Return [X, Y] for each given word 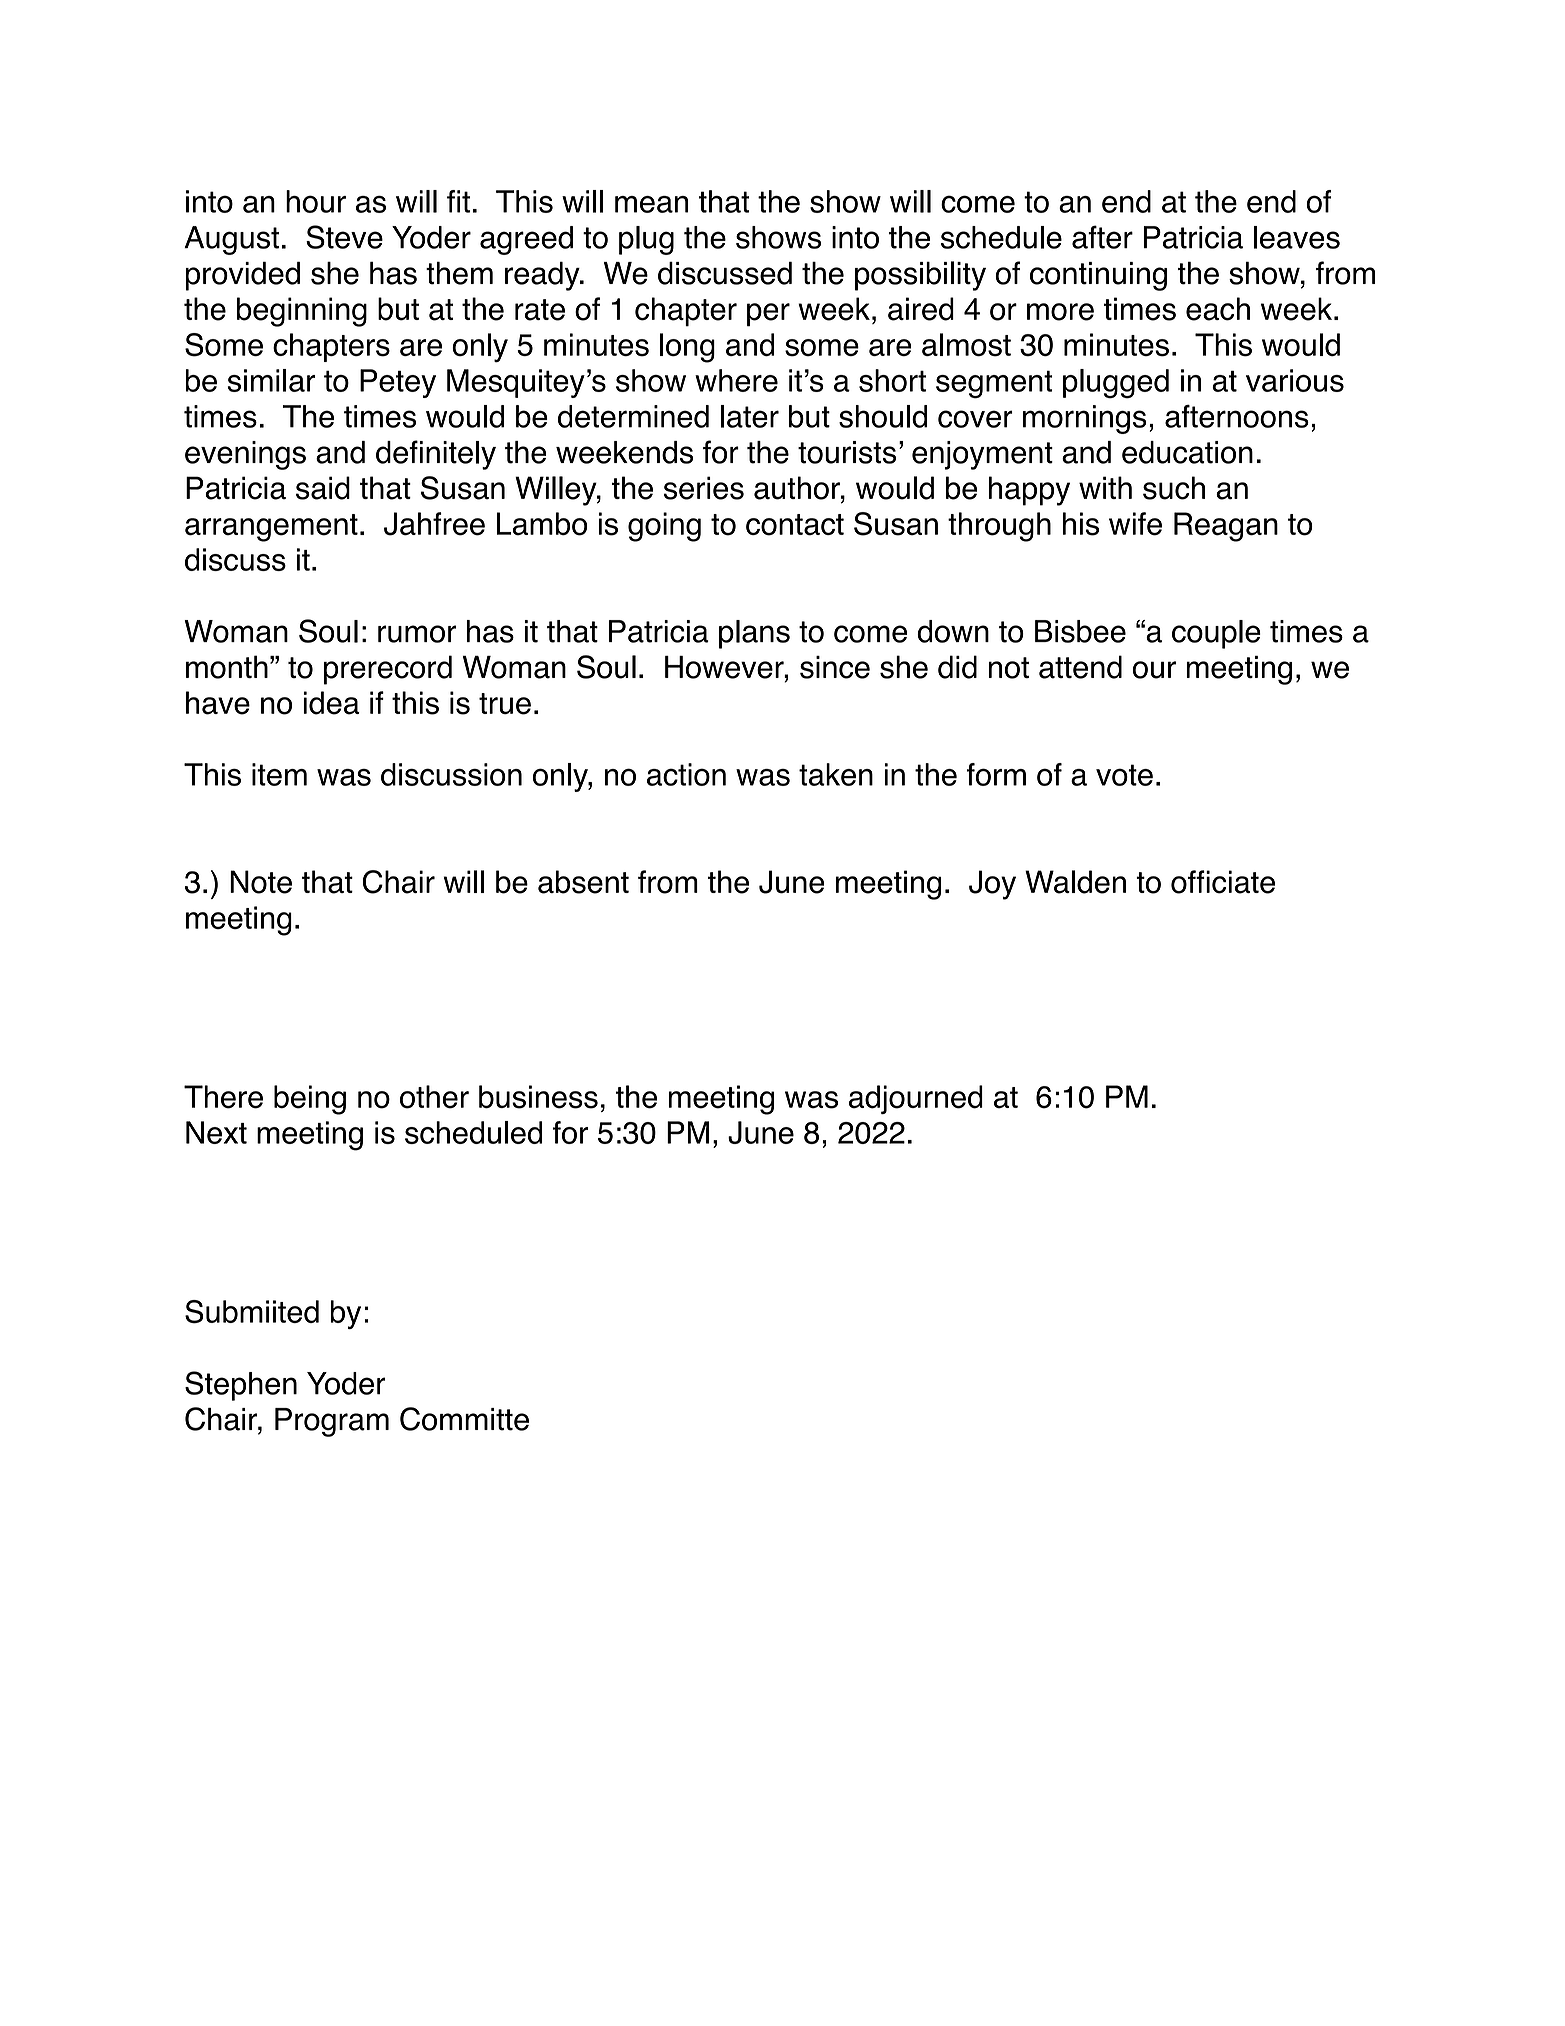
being [310, 1100]
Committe [464, 1419]
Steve [344, 237]
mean [651, 204]
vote [1124, 775]
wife [1135, 524]
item [279, 774]
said [323, 488]
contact [795, 525]
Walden [1075, 882]
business [538, 1097]
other [434, 1097]
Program [332, 1422]
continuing [1098, 276]
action [686, 774]
